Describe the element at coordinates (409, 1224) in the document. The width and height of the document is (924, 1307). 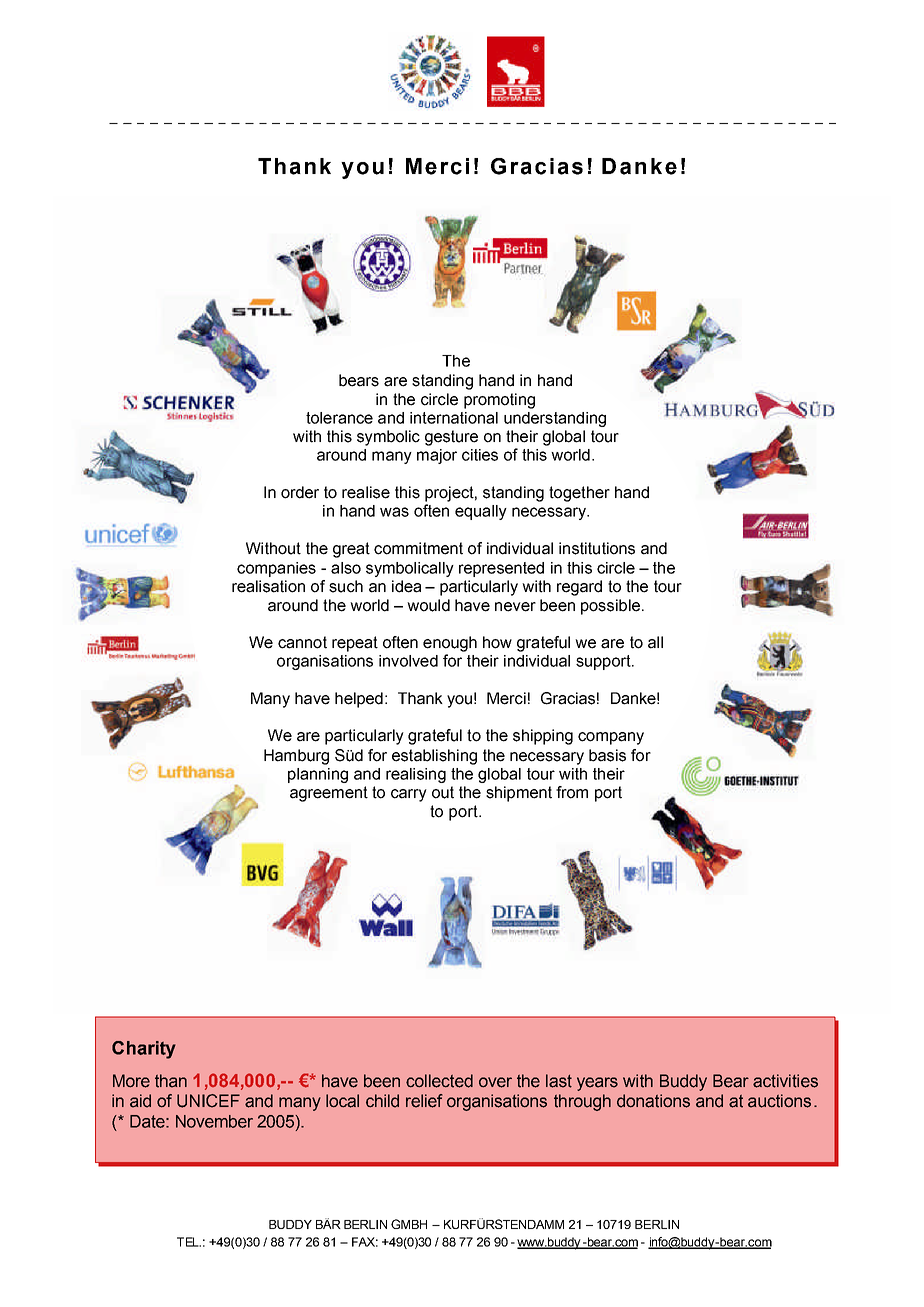
I see `GMBH` at that location.
